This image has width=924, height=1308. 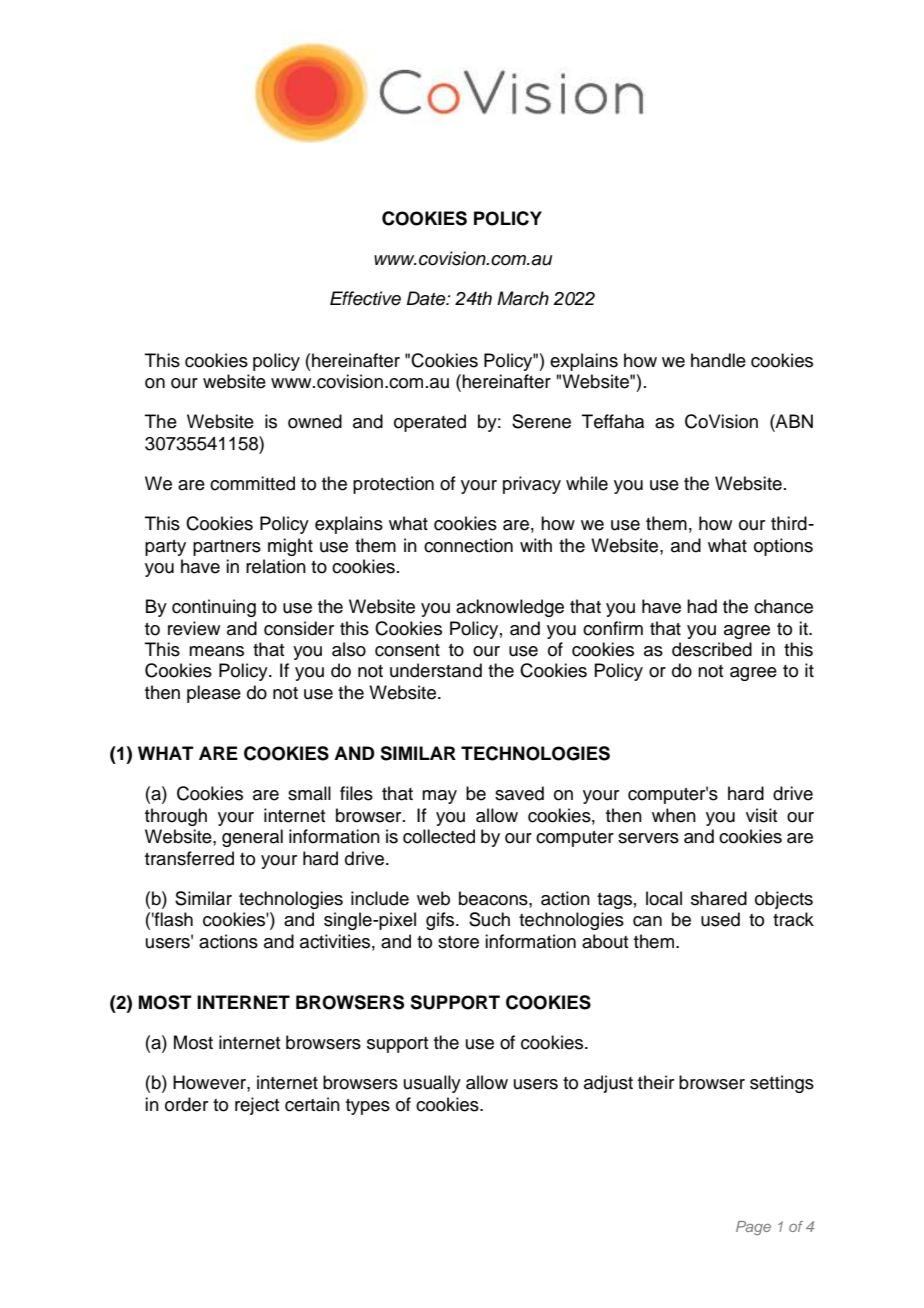 I want to click on small, so click(x=309, y=793).
